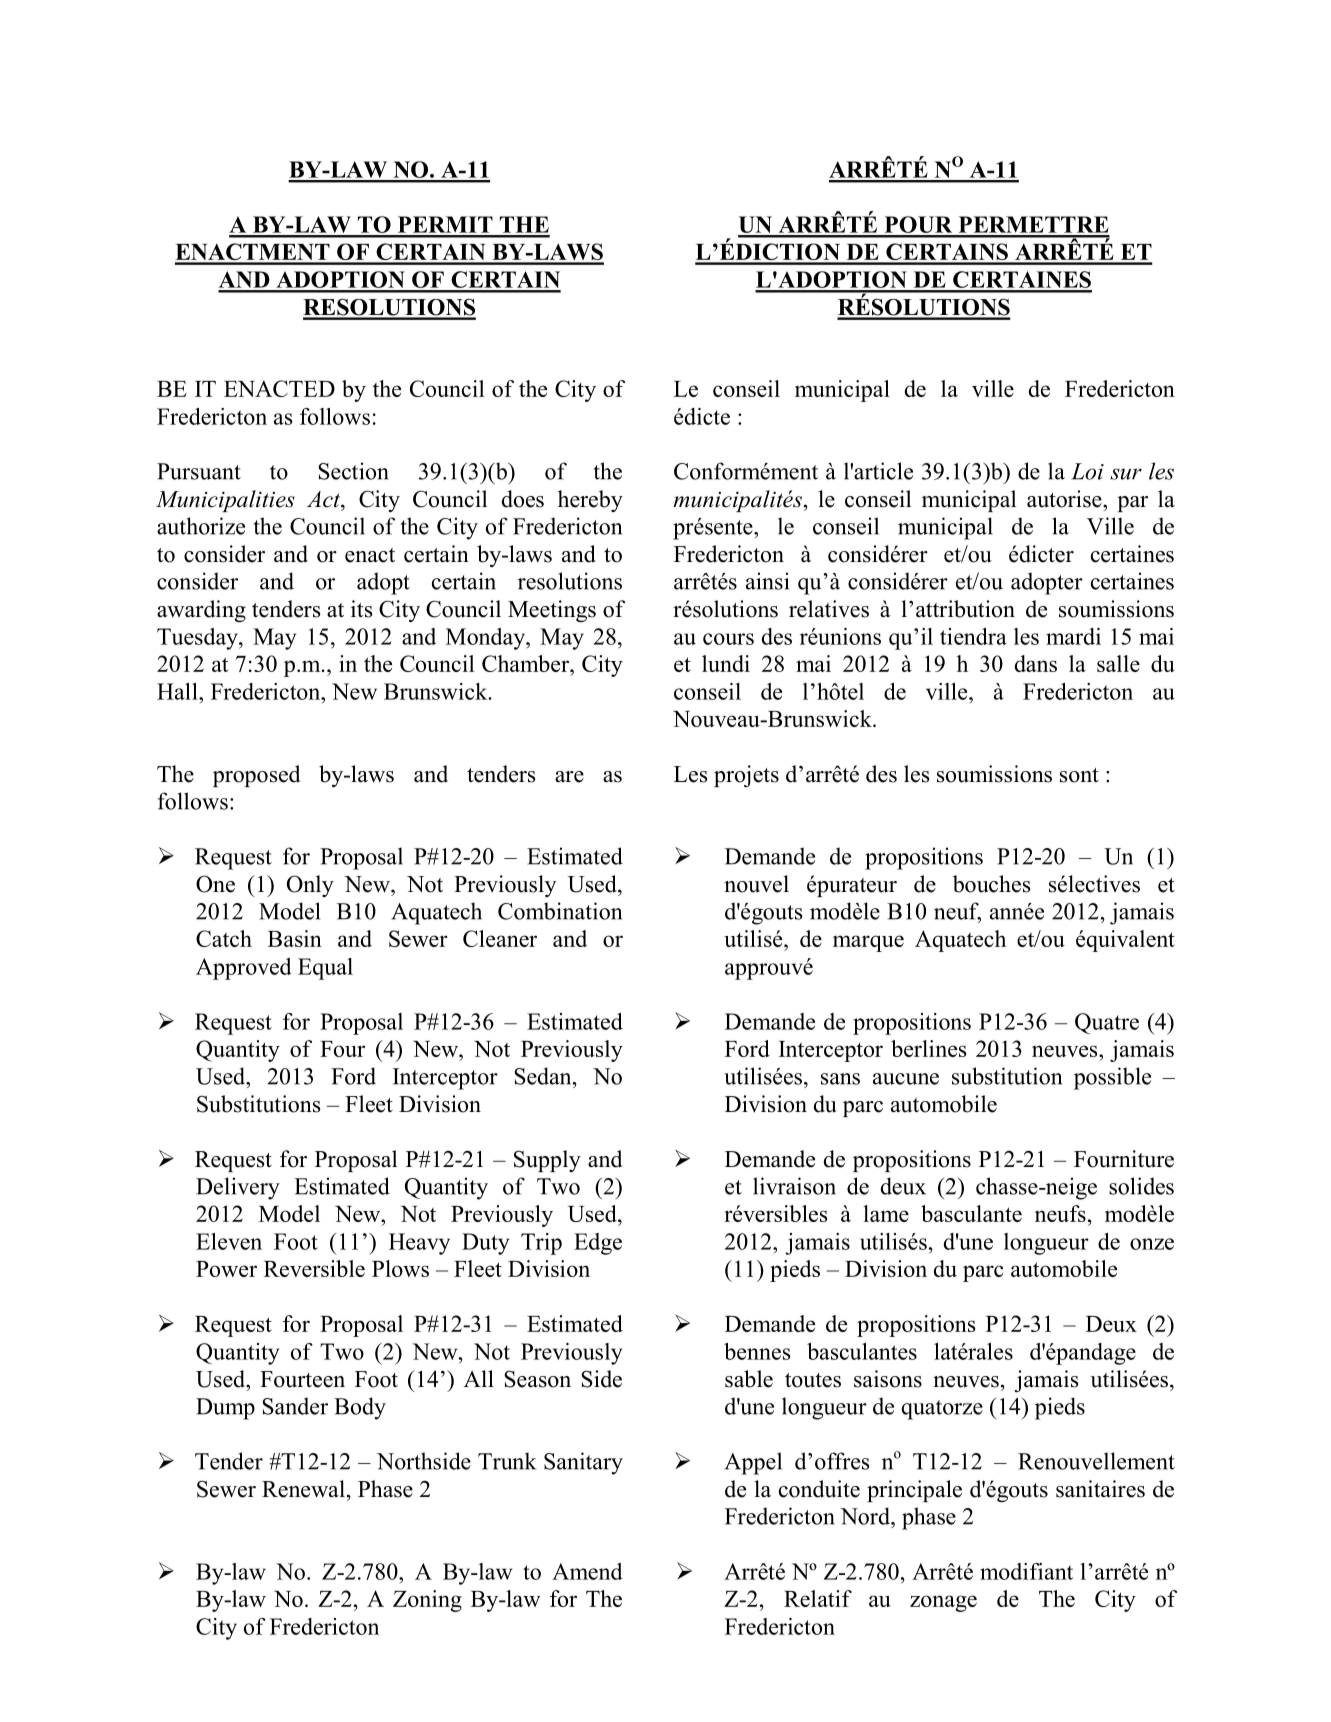 The image size is (1331, 1722). I want to click on Equal, so click(325, 969).
